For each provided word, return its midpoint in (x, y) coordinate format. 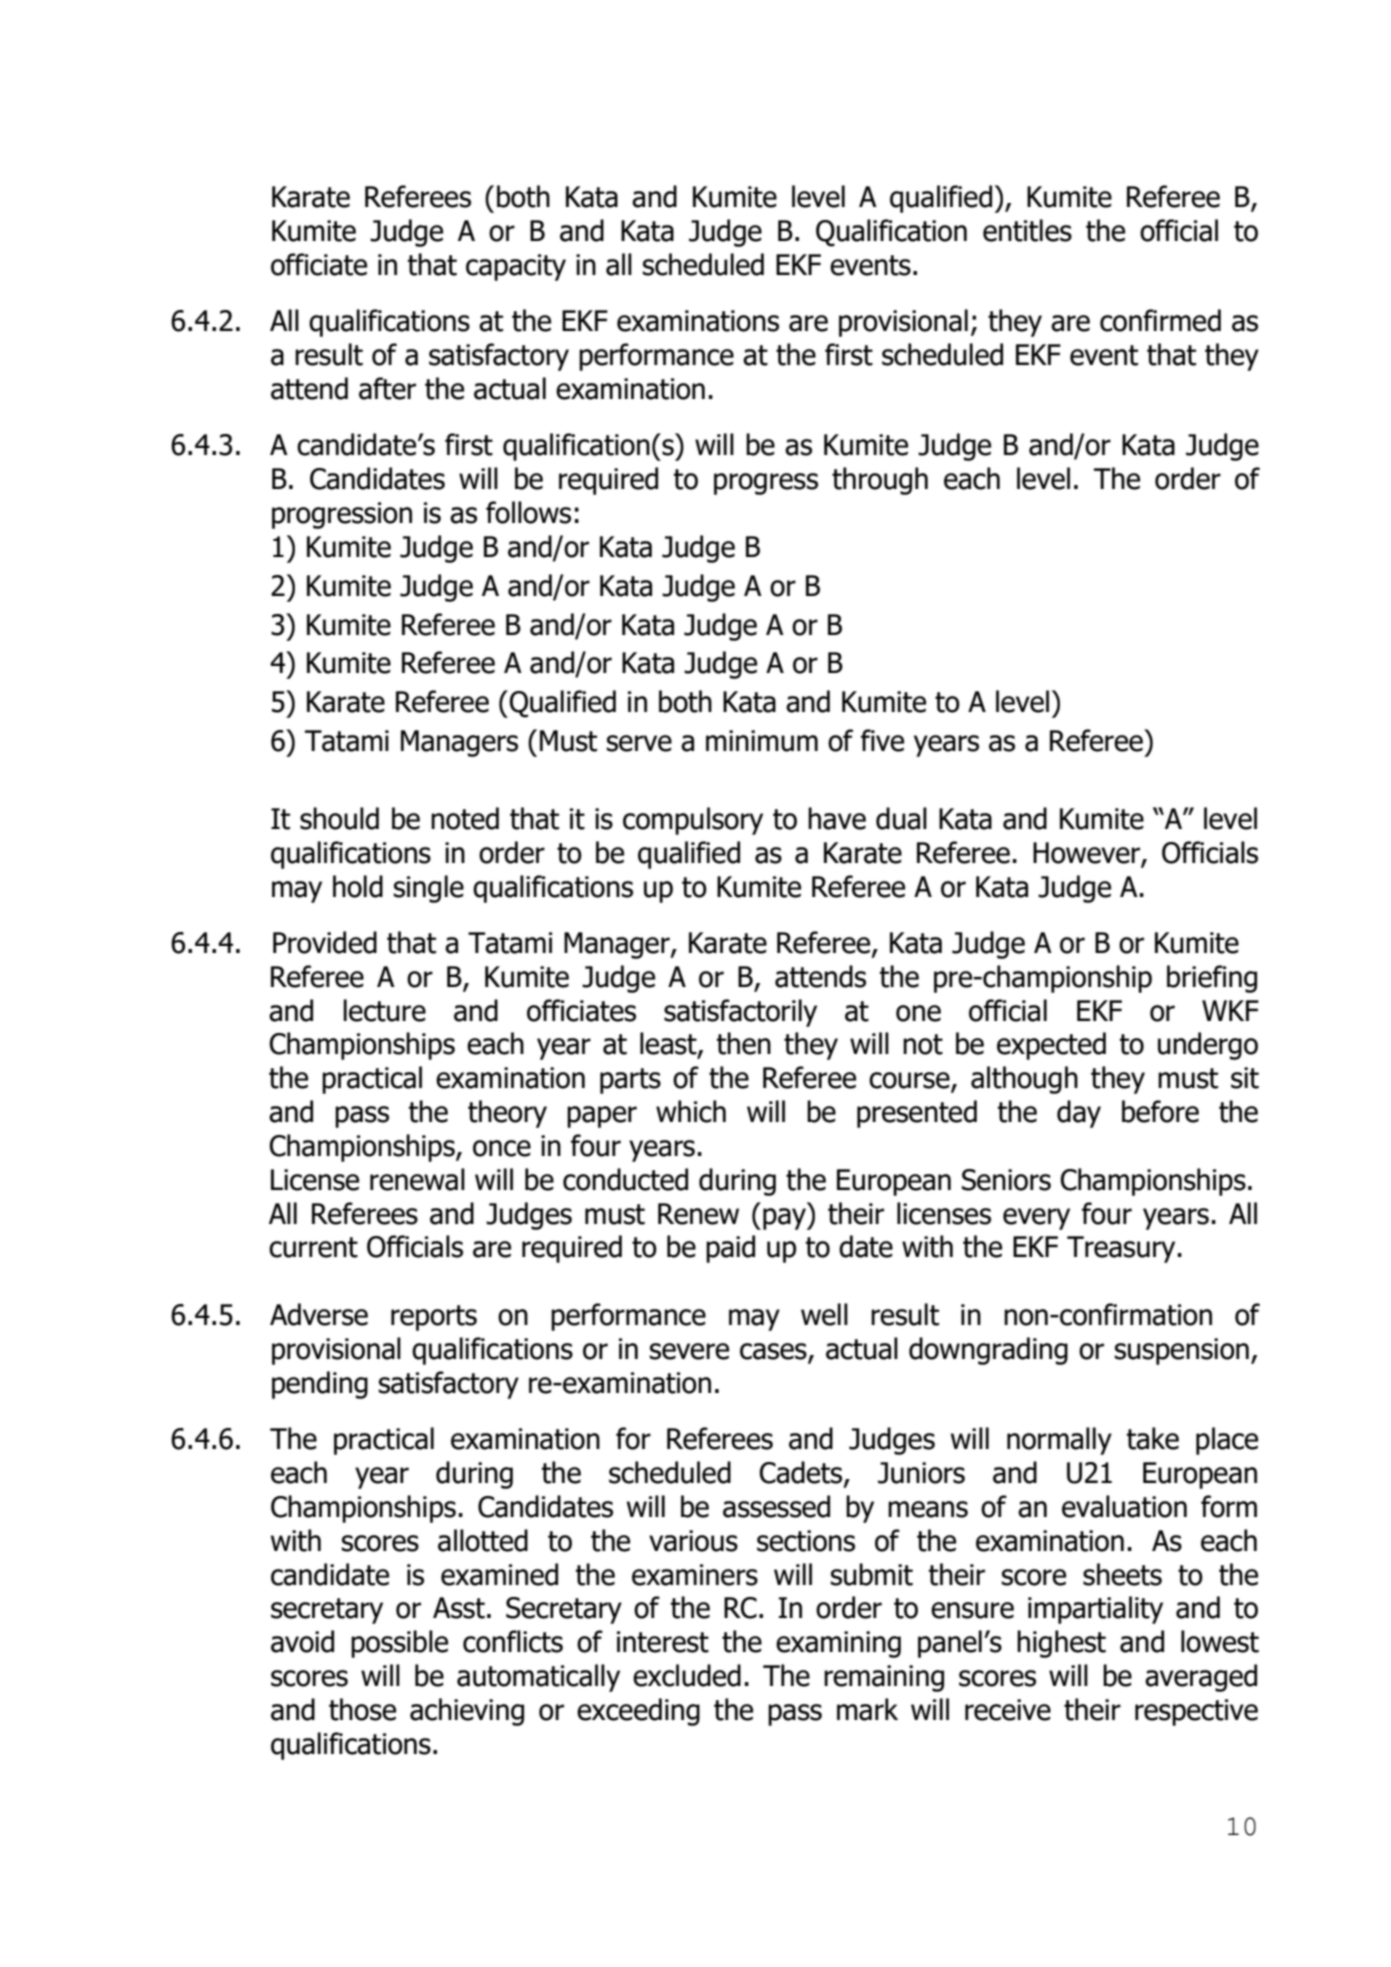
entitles (1027, 230)
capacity (516, 267)
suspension (1181, 1351)
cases (774, 1352)
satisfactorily (740, 1013)
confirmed (1160, 320)
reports (434, 1318)
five (882, 740)
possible (399, 1644)
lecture (384, 1010)
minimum (762, 741)
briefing (1212, 979)
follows (528, 512)
